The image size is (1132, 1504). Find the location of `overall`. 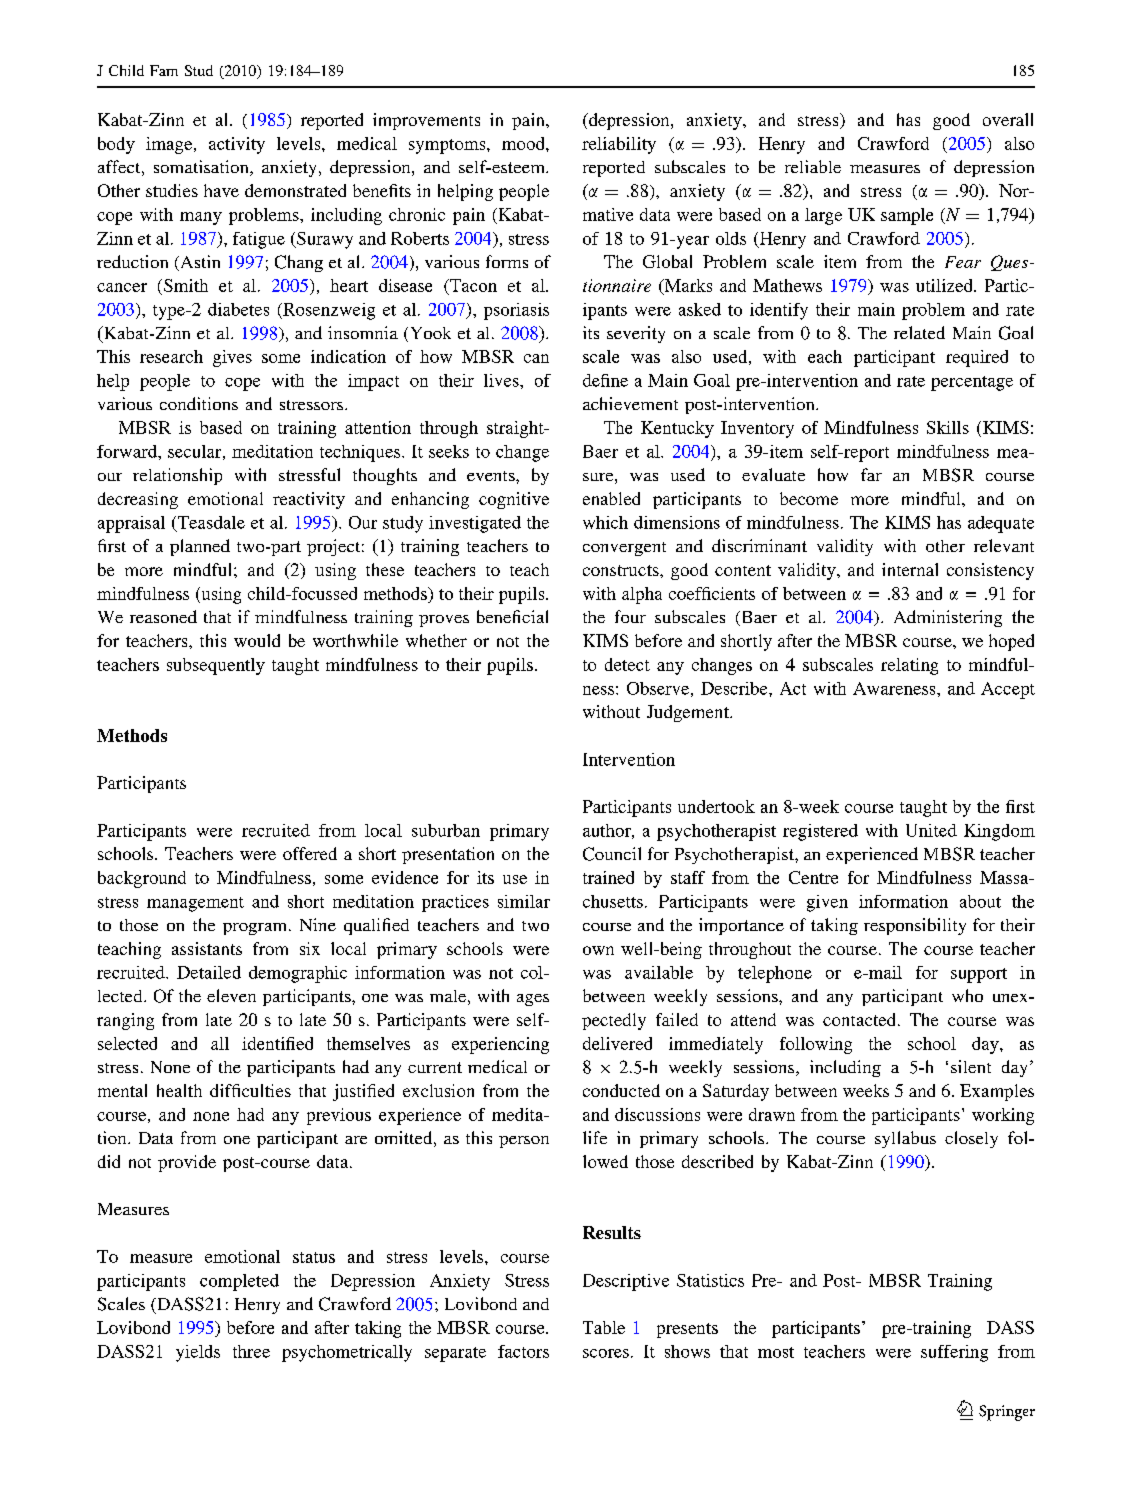

overall is located at coordinates (1008, 119).
